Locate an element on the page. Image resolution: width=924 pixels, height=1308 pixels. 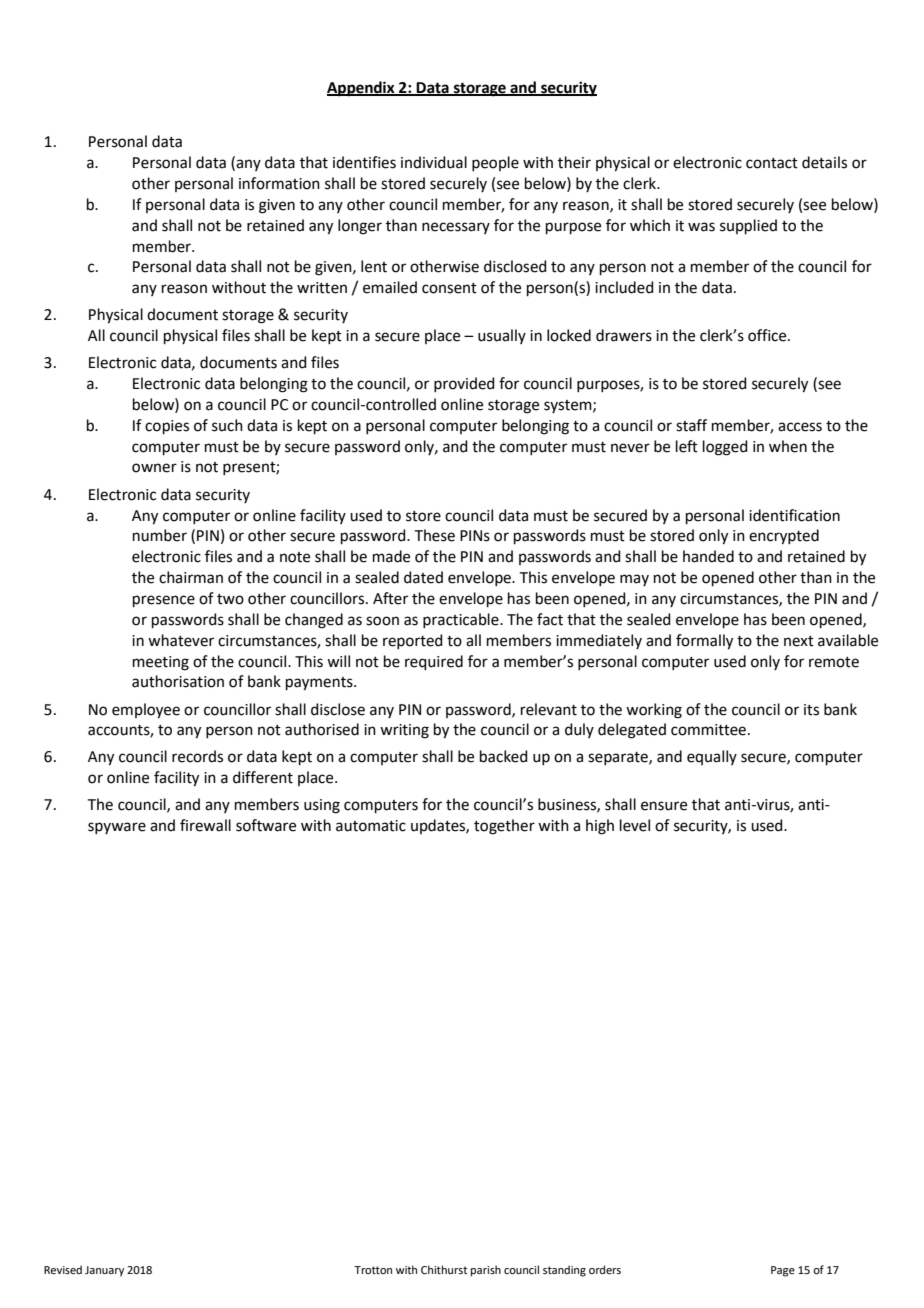
These is located at coordinates (435, 535).
